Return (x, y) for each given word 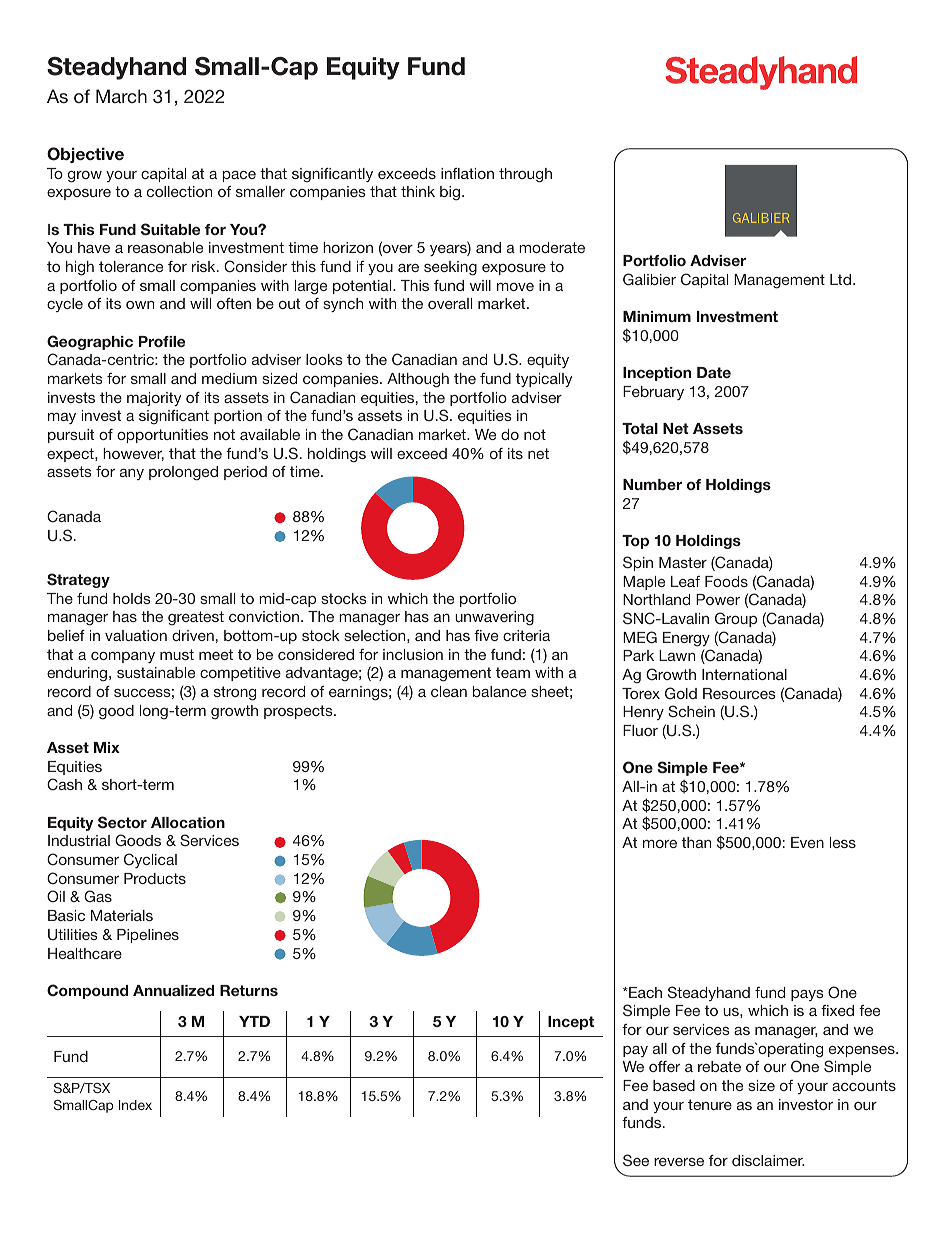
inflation (467, 173)
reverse (679, 1162)
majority (154, 399)
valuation (136, 635)
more (660, 844)
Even (807, 842)
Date (714, 372)
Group (736, 619)
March (121, 96)
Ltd (842, 279)
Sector (122, 822)
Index (135, 1105)
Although (418, 380)
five (486, 635)
